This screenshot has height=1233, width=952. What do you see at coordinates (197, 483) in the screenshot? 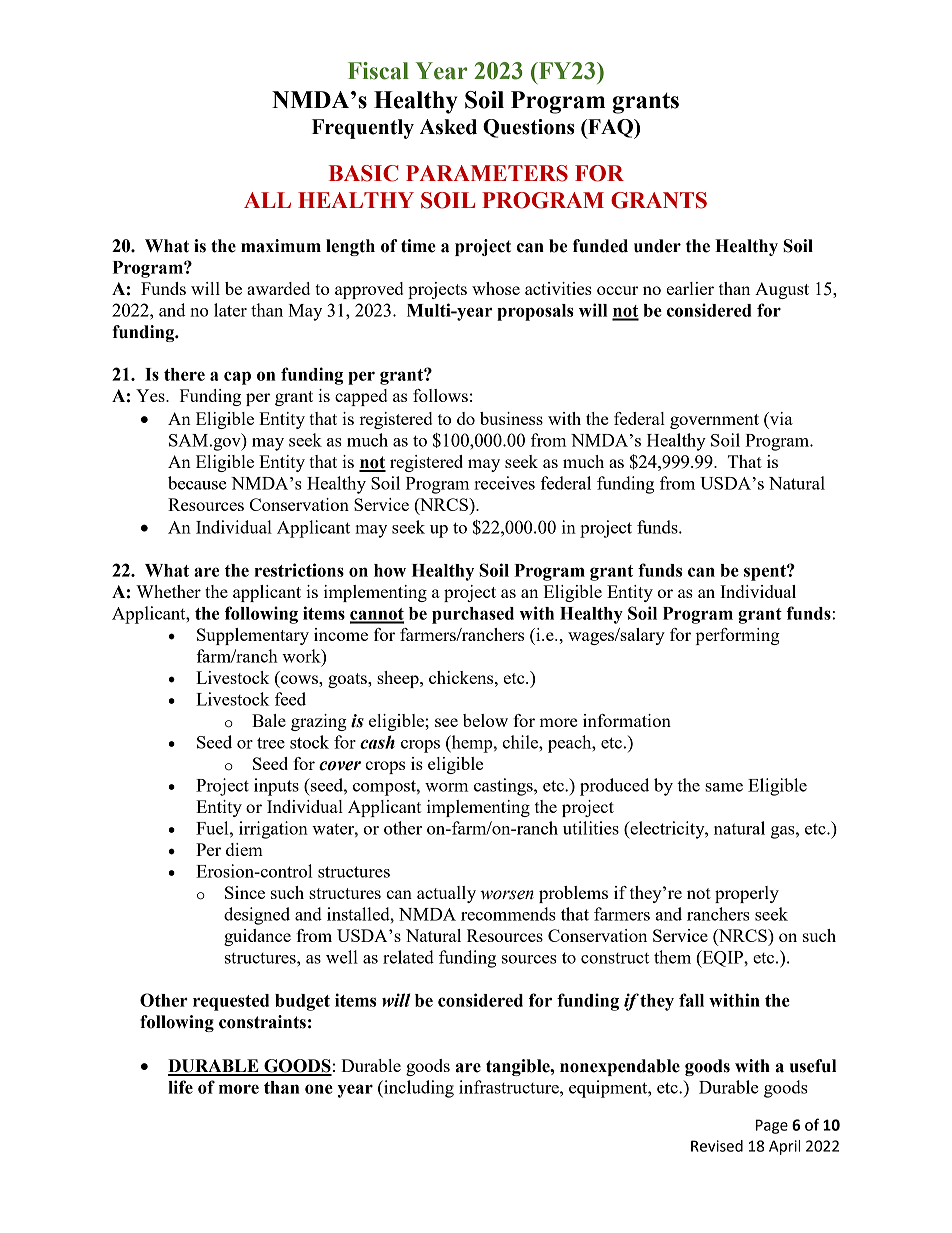
I see `because` at bounding box center [197, 483].
